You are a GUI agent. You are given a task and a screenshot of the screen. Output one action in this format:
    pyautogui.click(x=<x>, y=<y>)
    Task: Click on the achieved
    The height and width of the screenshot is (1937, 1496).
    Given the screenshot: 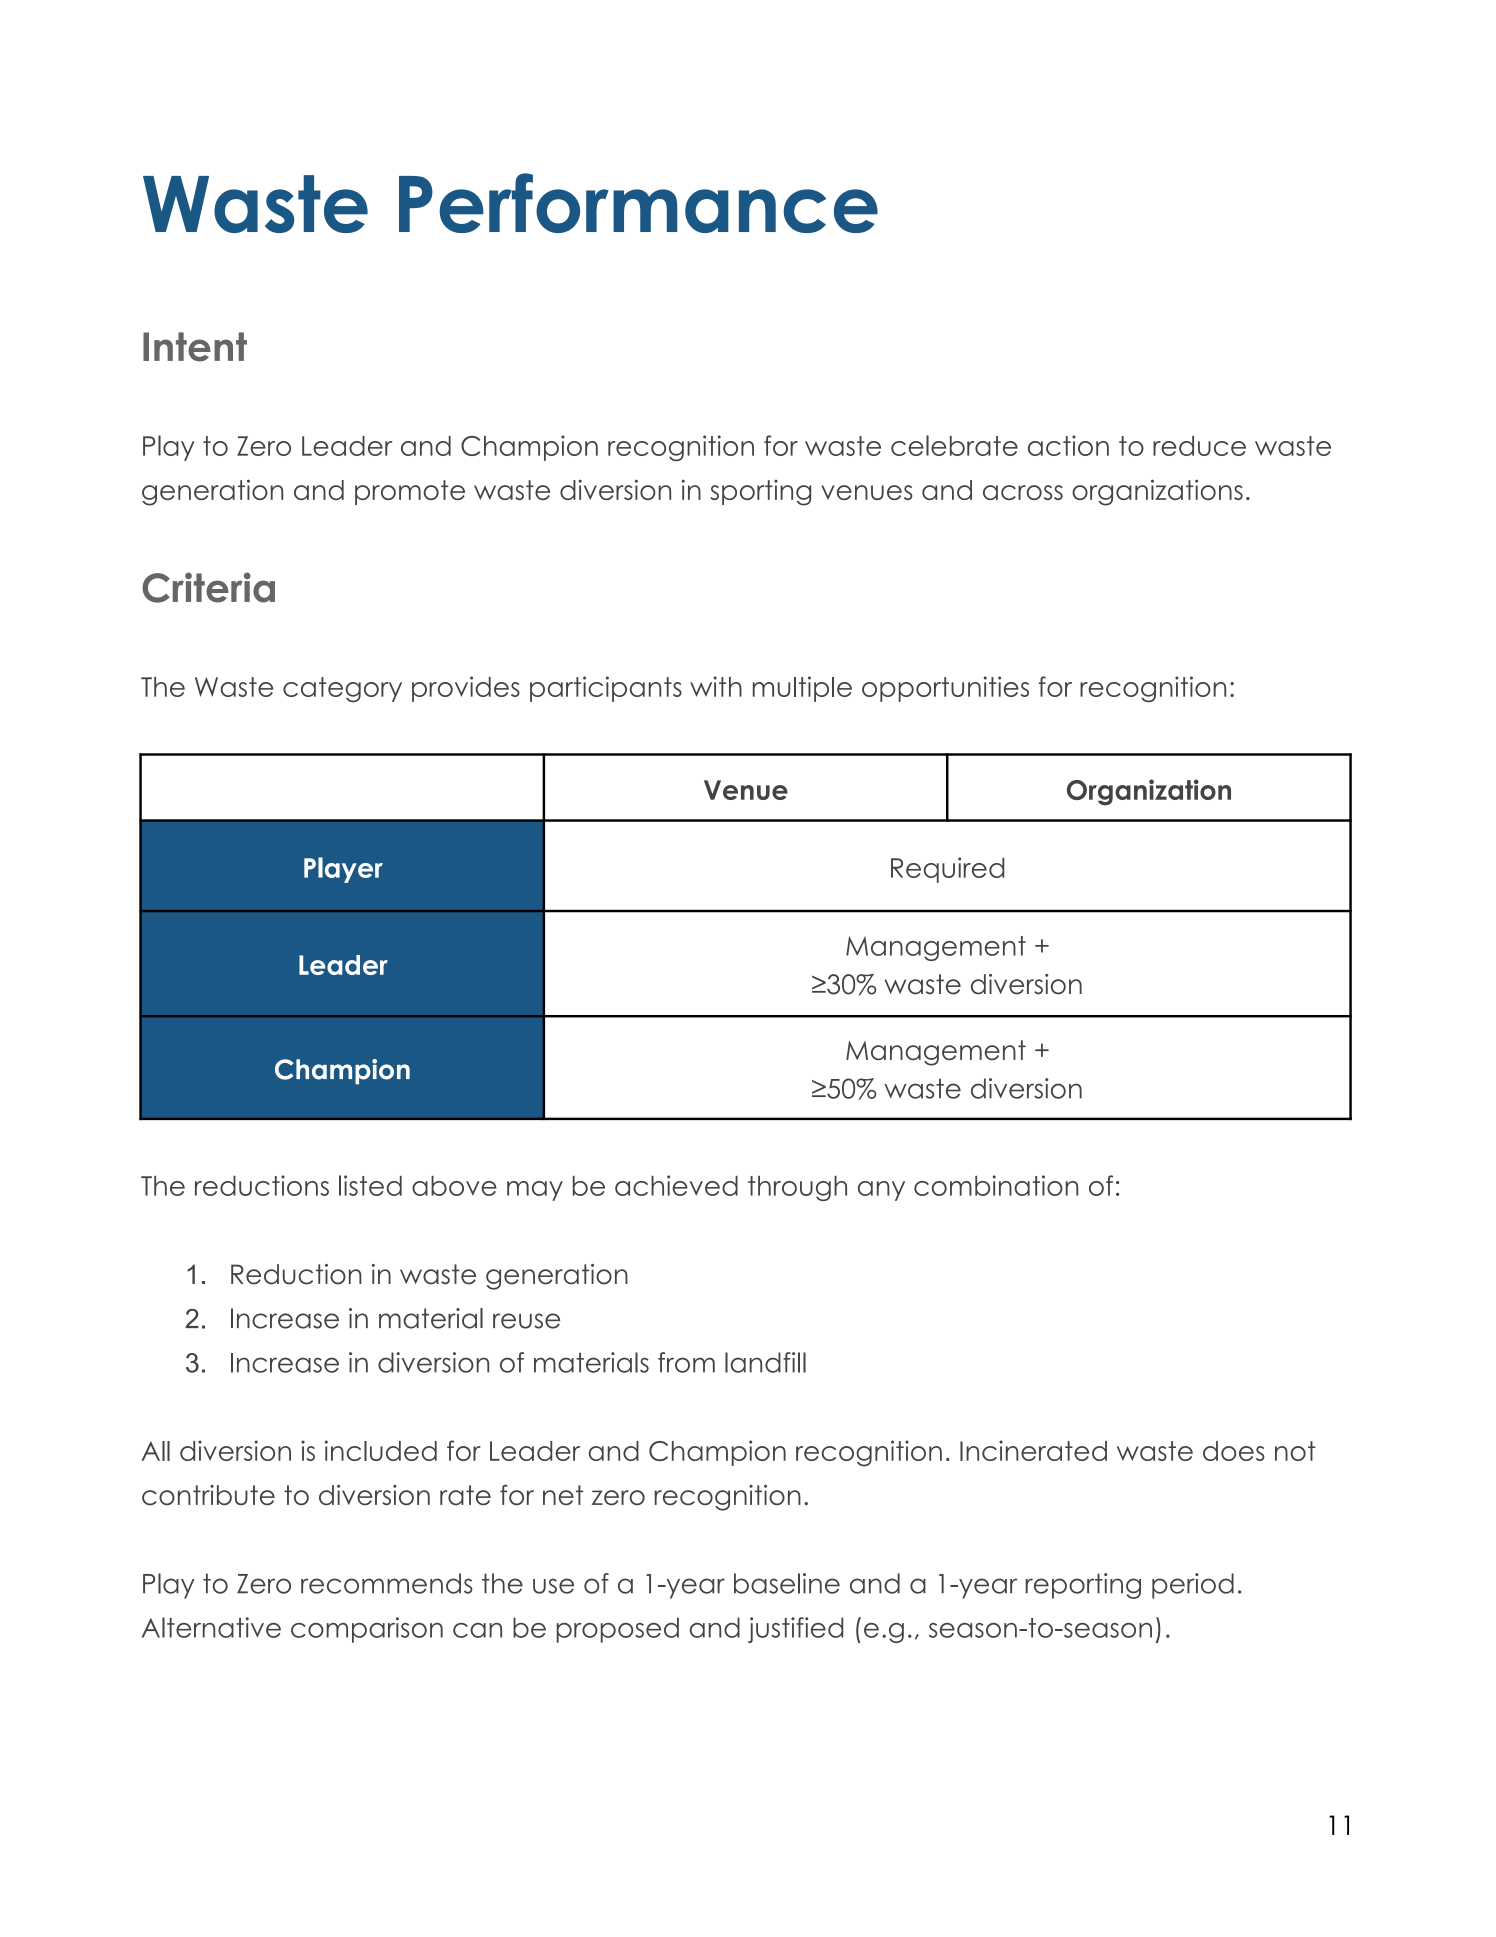 What is the action you would take?
    pyautogui.click(x=676, y=1185)
